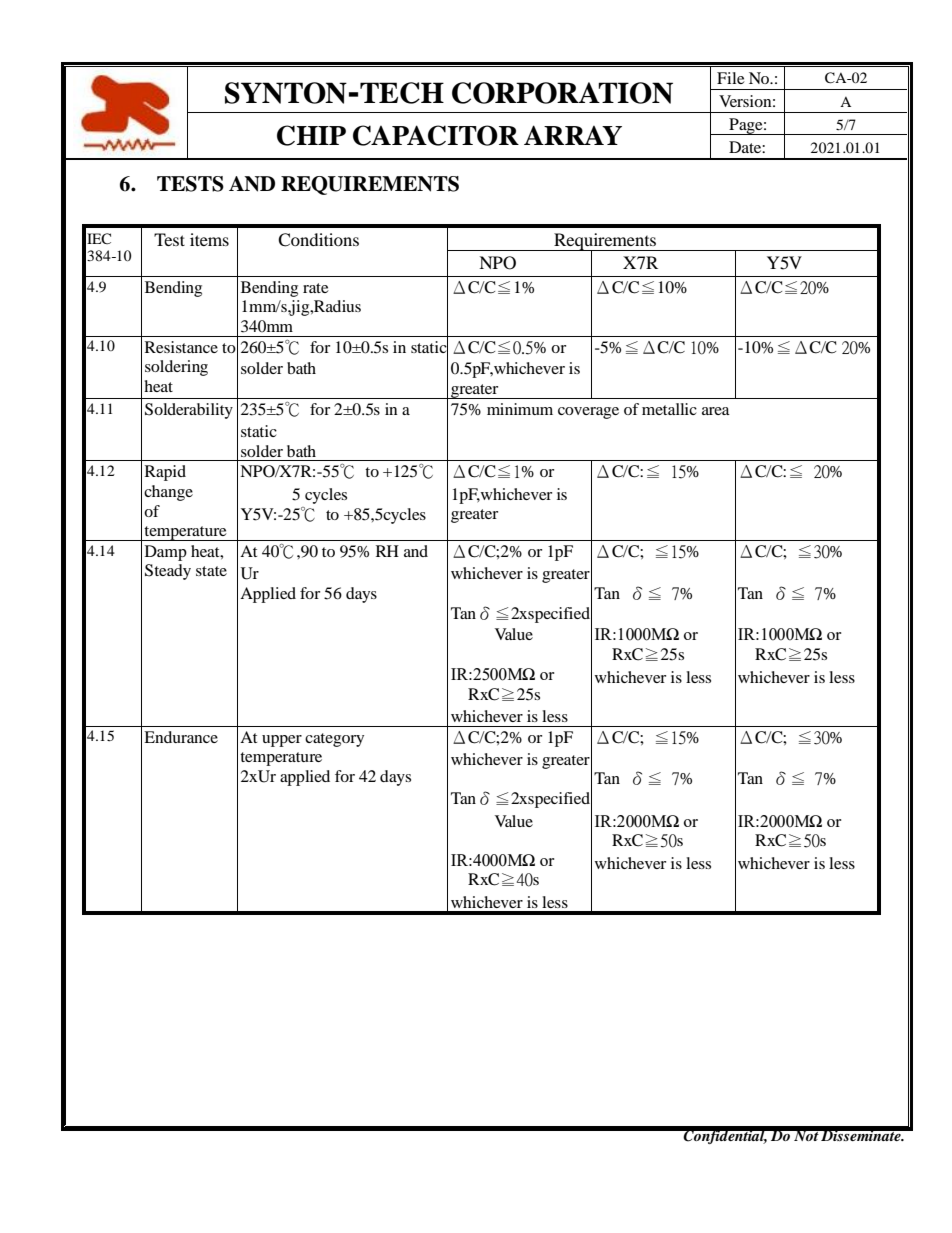 The height and width of the screenshot is (1233, 952). Describe the element at coordinates (520, 409) in the screenshot. I see `minimum` at that location.
